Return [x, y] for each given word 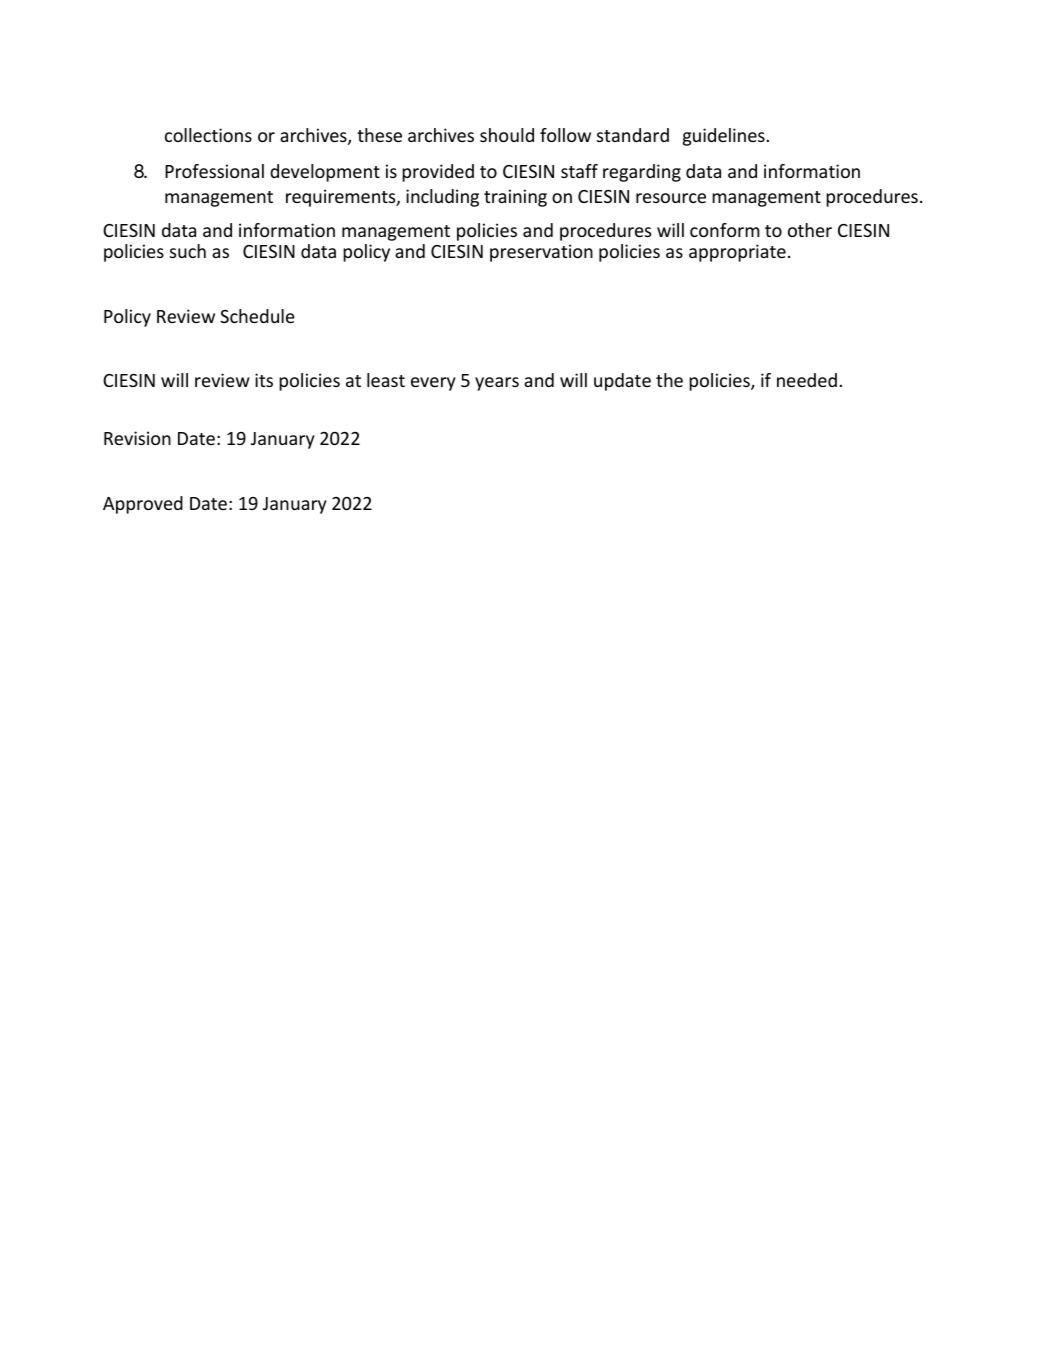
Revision [137, 438]
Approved [143, 505]
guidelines [724, 137]
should [507, 135]
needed [807, 380]
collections [208, 135]
